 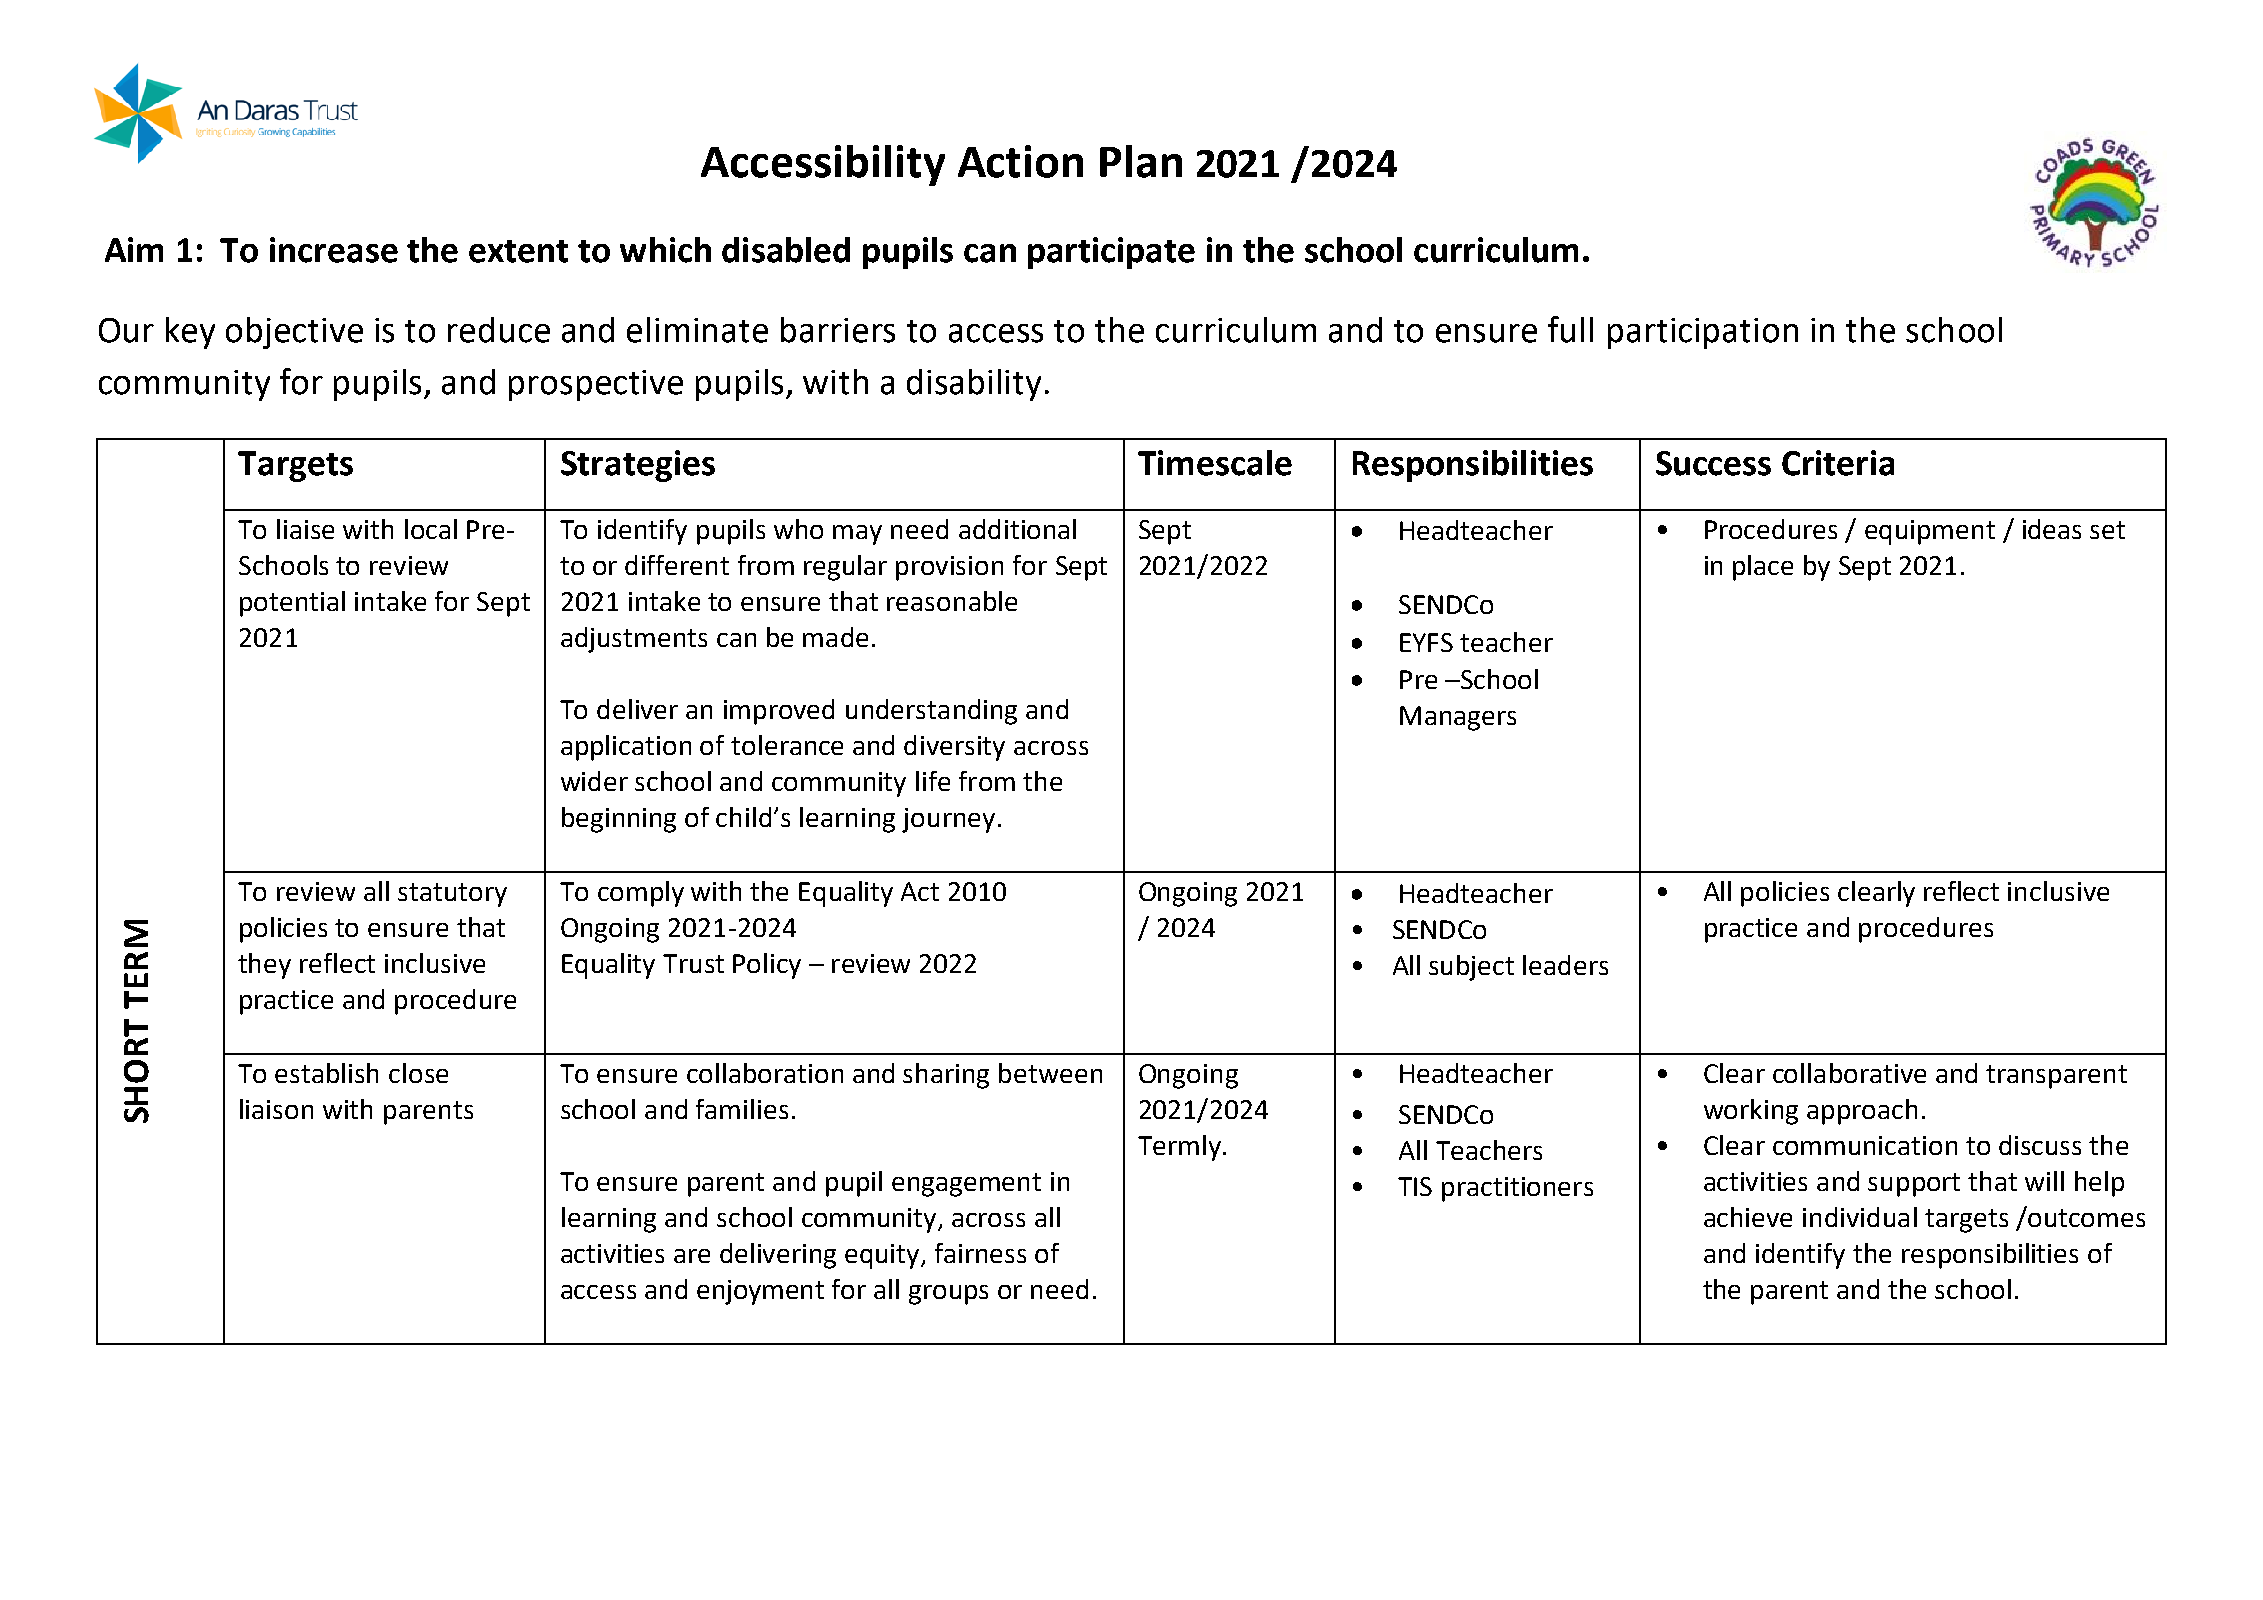 What do you see at coordinates (1458, 718) in the screenshot?
I see `Managers` at bounding box center [1458, 718].
